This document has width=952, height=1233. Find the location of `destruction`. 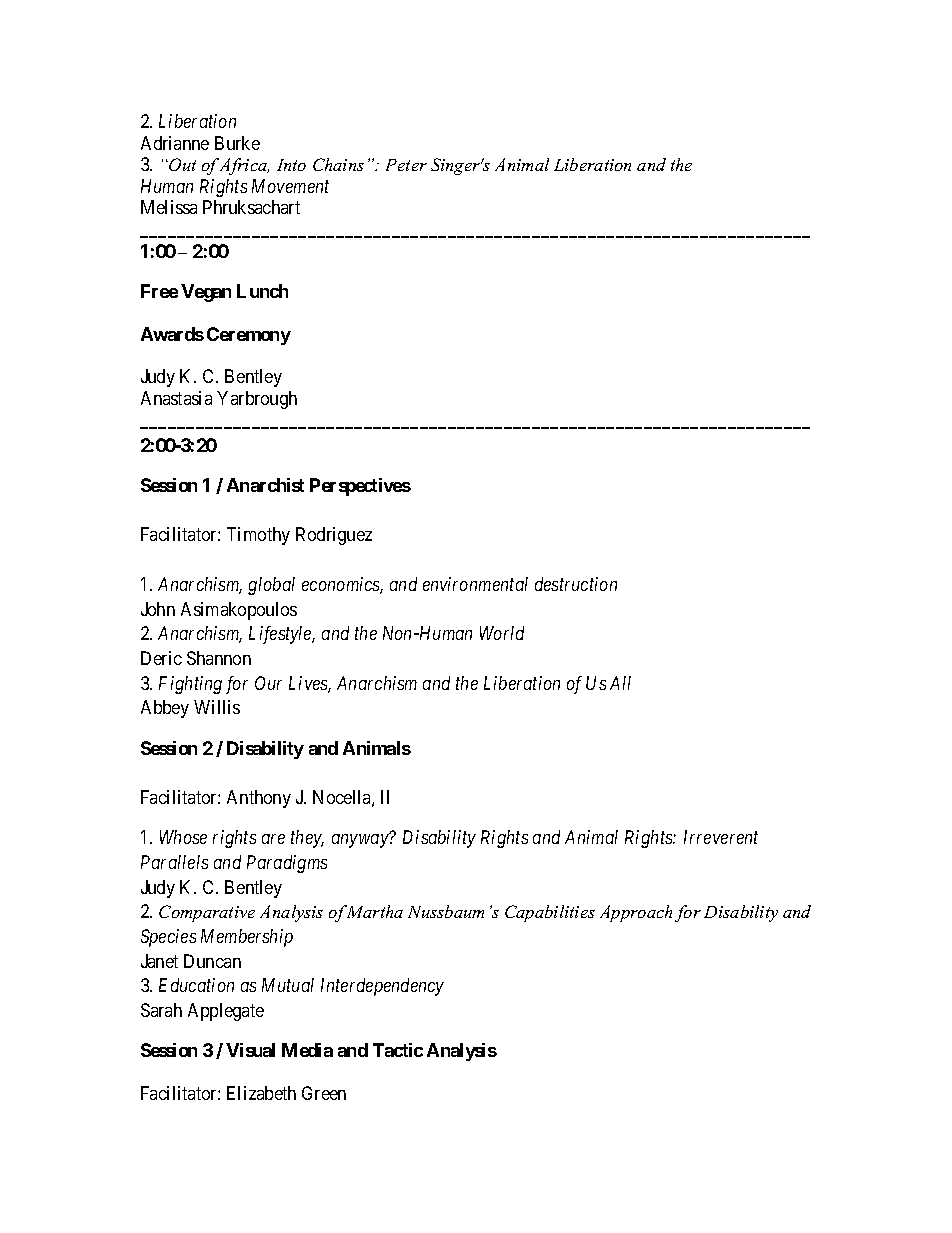

destruction is located at coordinates (576, 584).
